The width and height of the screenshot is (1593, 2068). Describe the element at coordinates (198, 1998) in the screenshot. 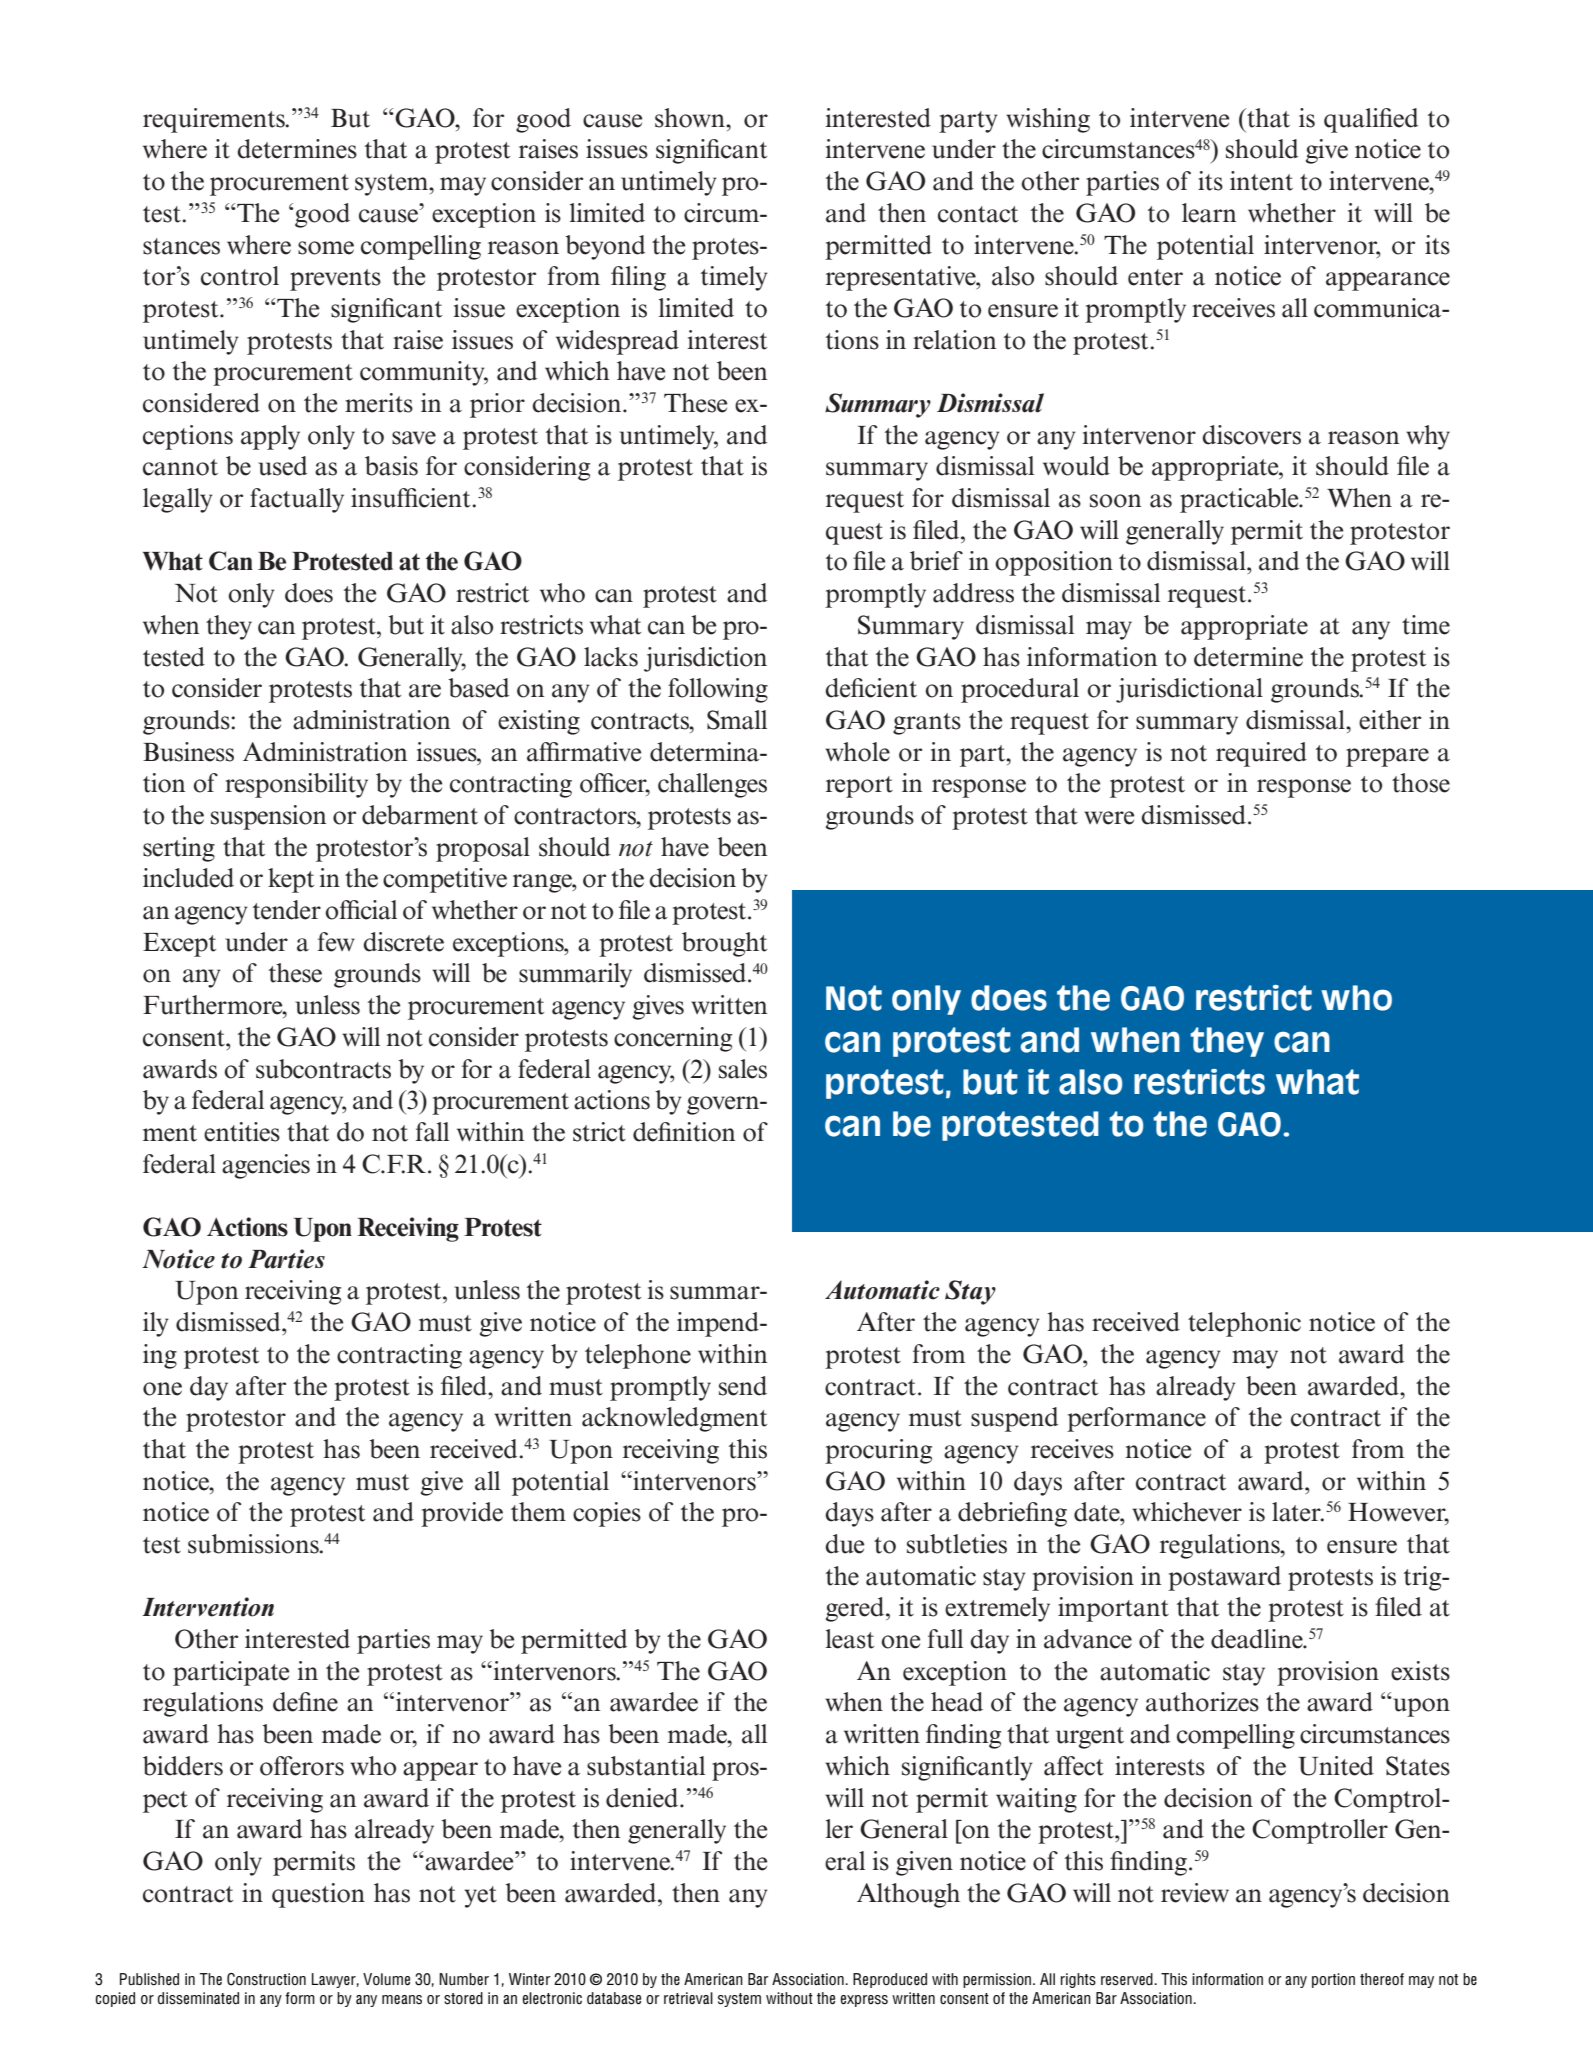

I see `disseminated` at that location.
